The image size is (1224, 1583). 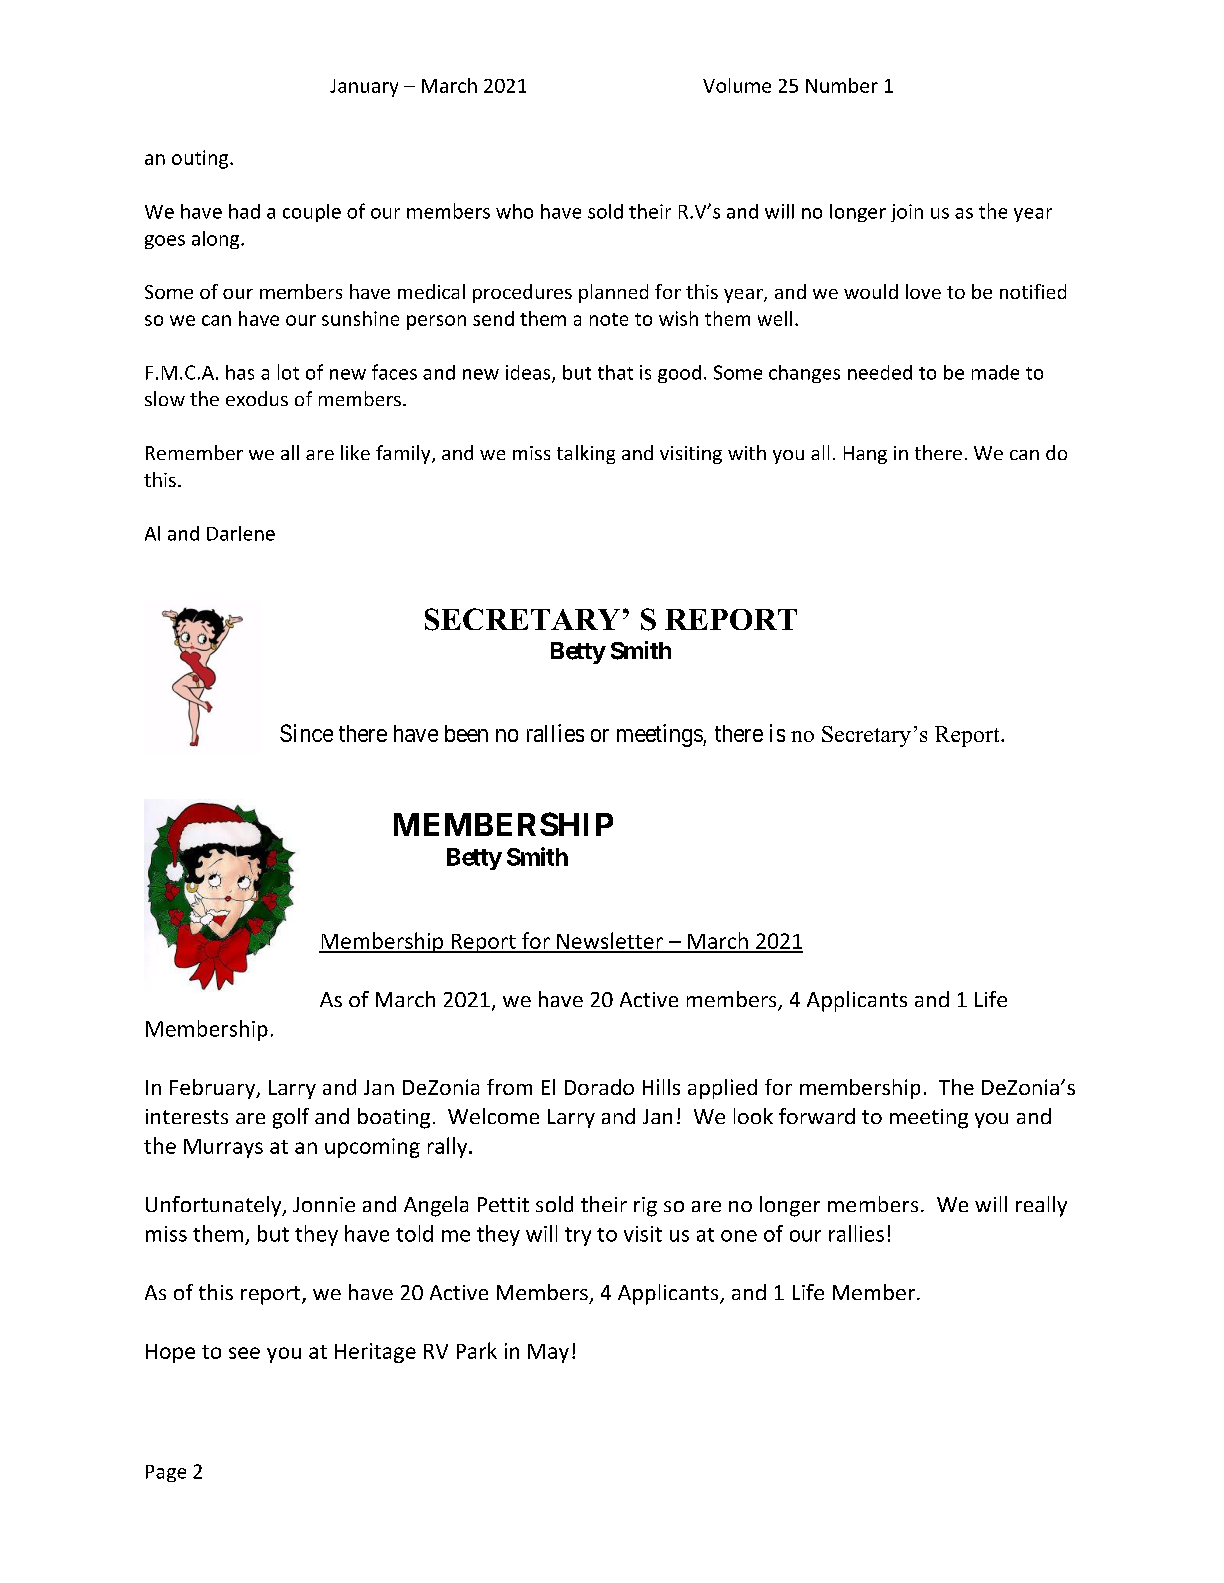 What do you see at coordinates (466, 733) in the screenshot?
I see `been` at bounding box center [466, 733].
